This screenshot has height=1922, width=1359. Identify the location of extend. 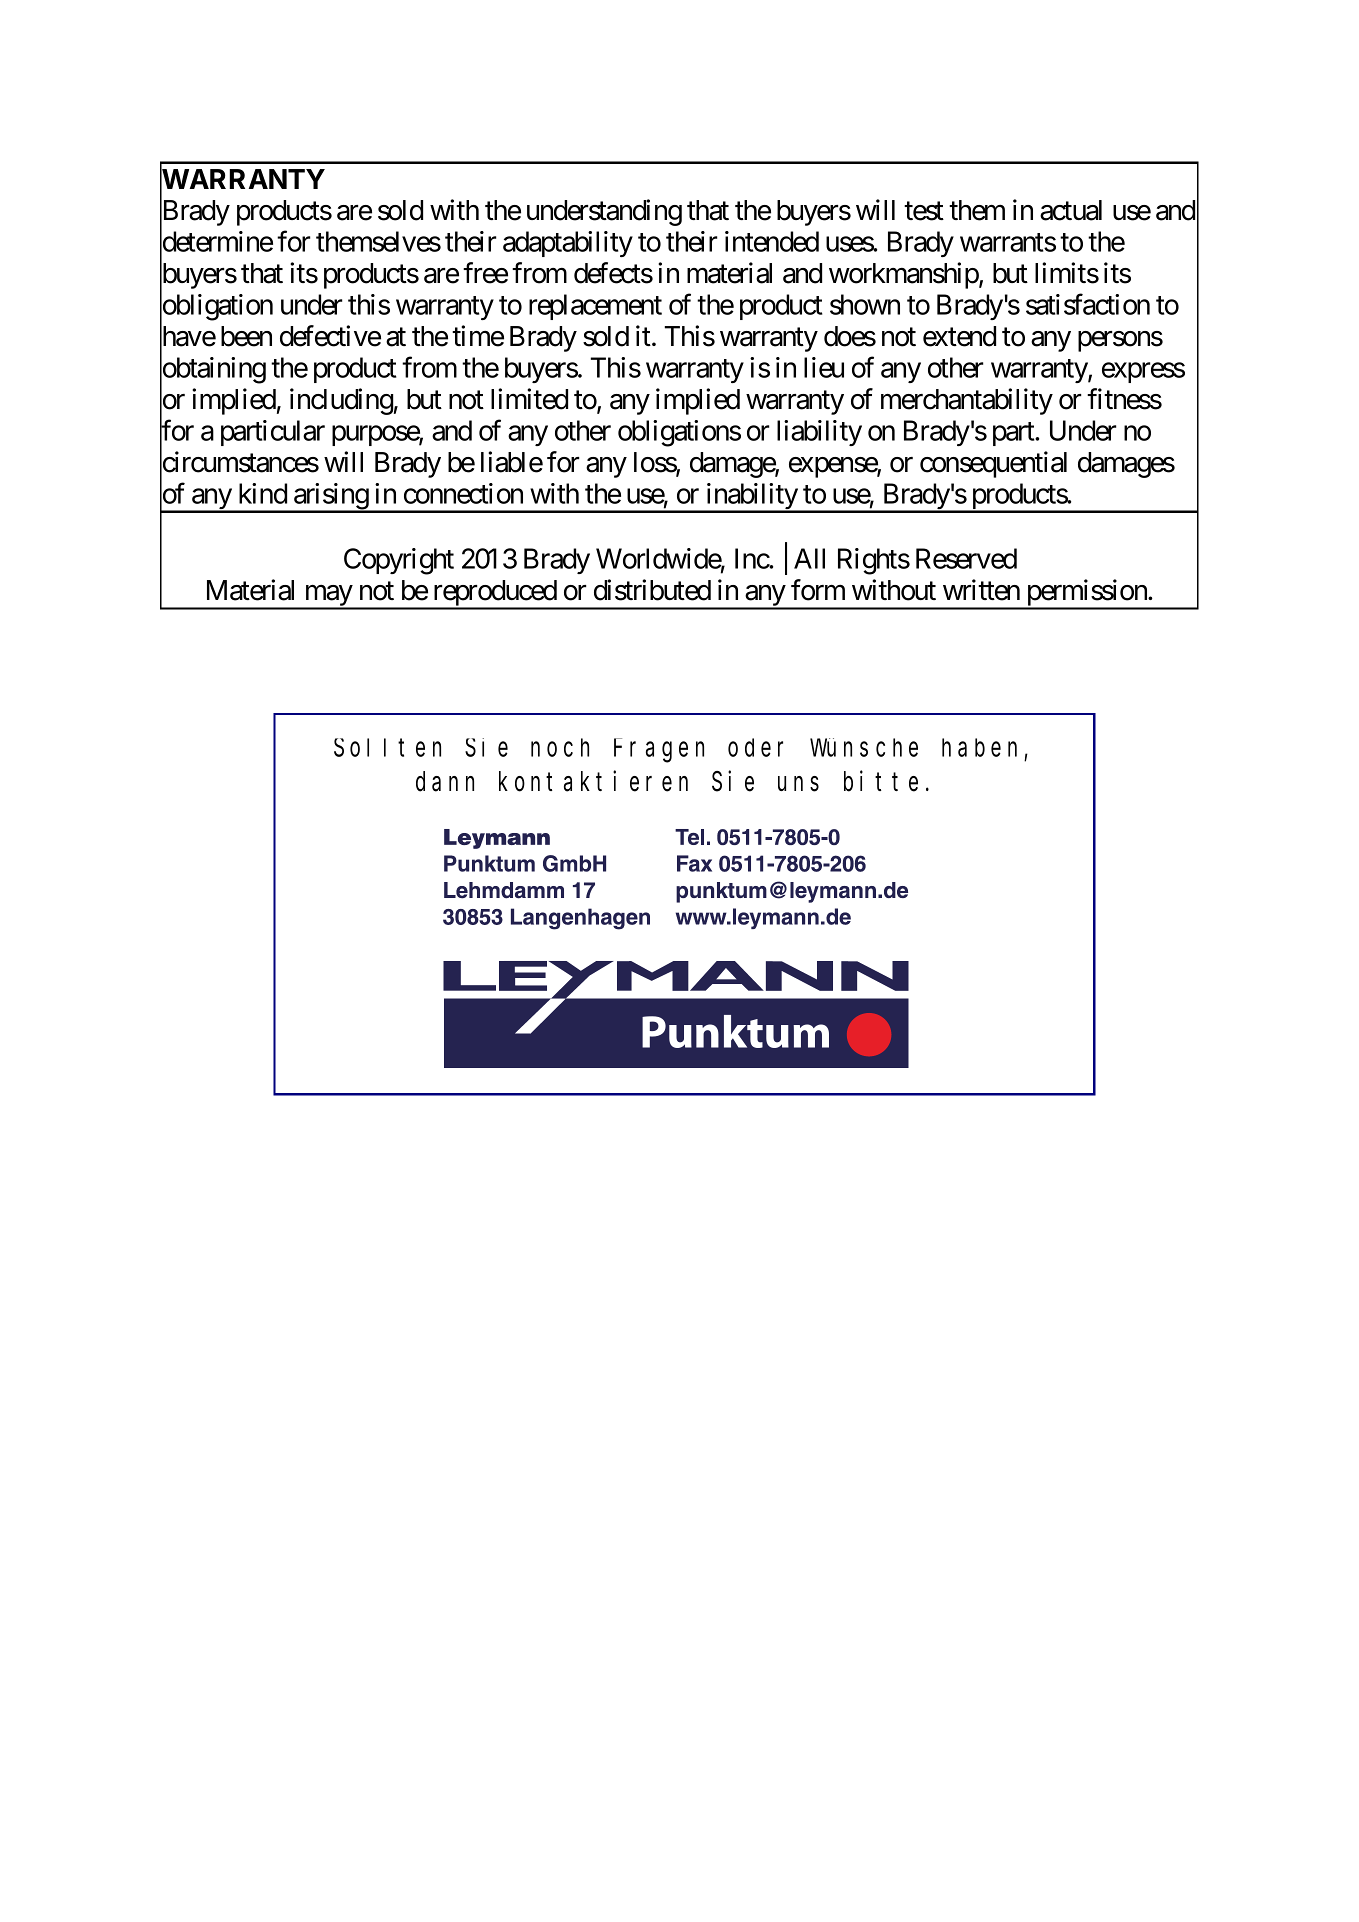
(959, 336).
